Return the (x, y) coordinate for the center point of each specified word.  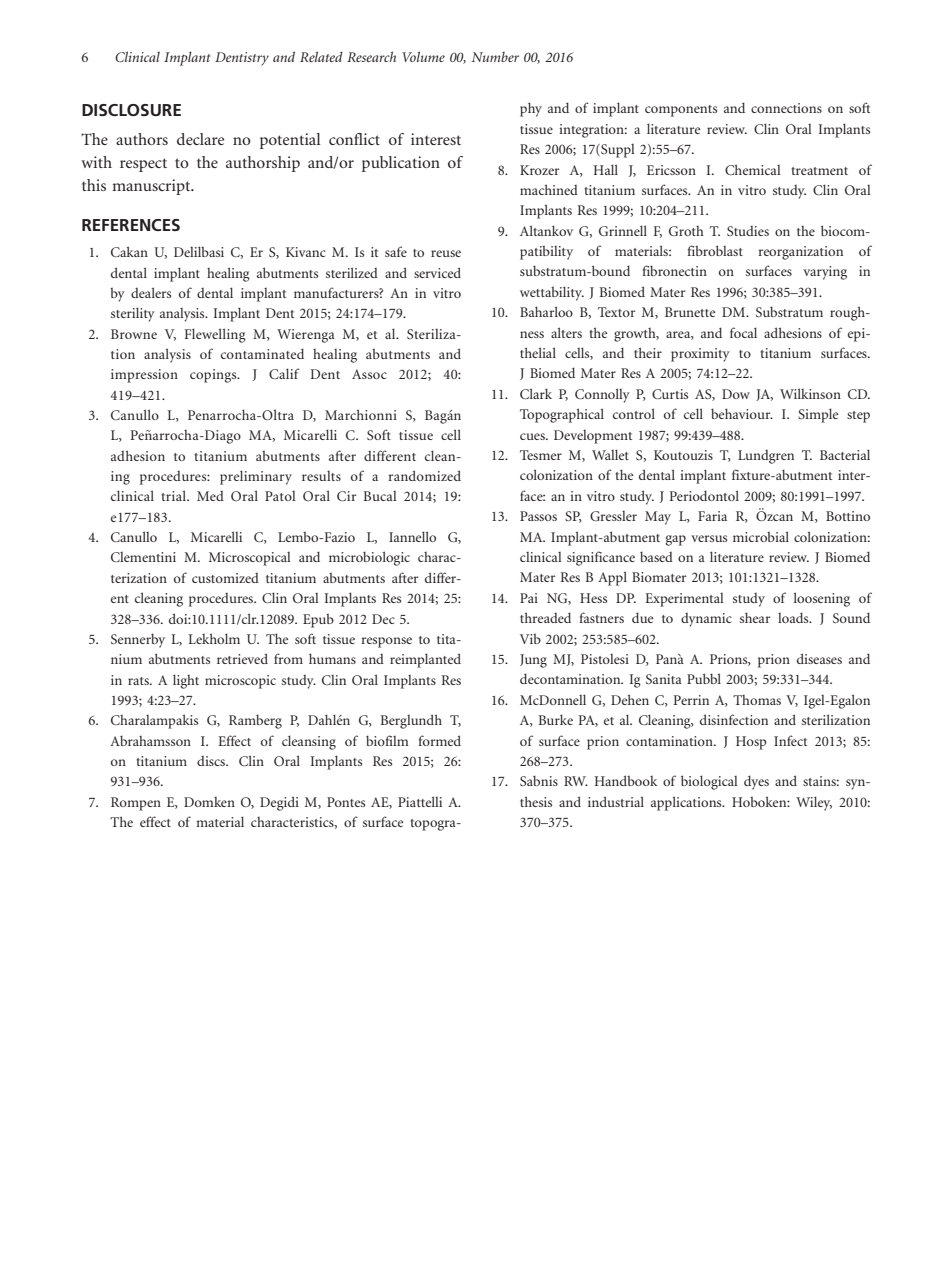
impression (144, 376)
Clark (536, 393)
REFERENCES (131, 225)
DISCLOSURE (131, 110)
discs (212, 761)
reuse (446, 253)
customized (225, 578)
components (681, 111)
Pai (529, 598)
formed (440, 740)
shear (755, 617)
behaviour (742, 413)
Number (495, 57)
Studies (748, 231)
